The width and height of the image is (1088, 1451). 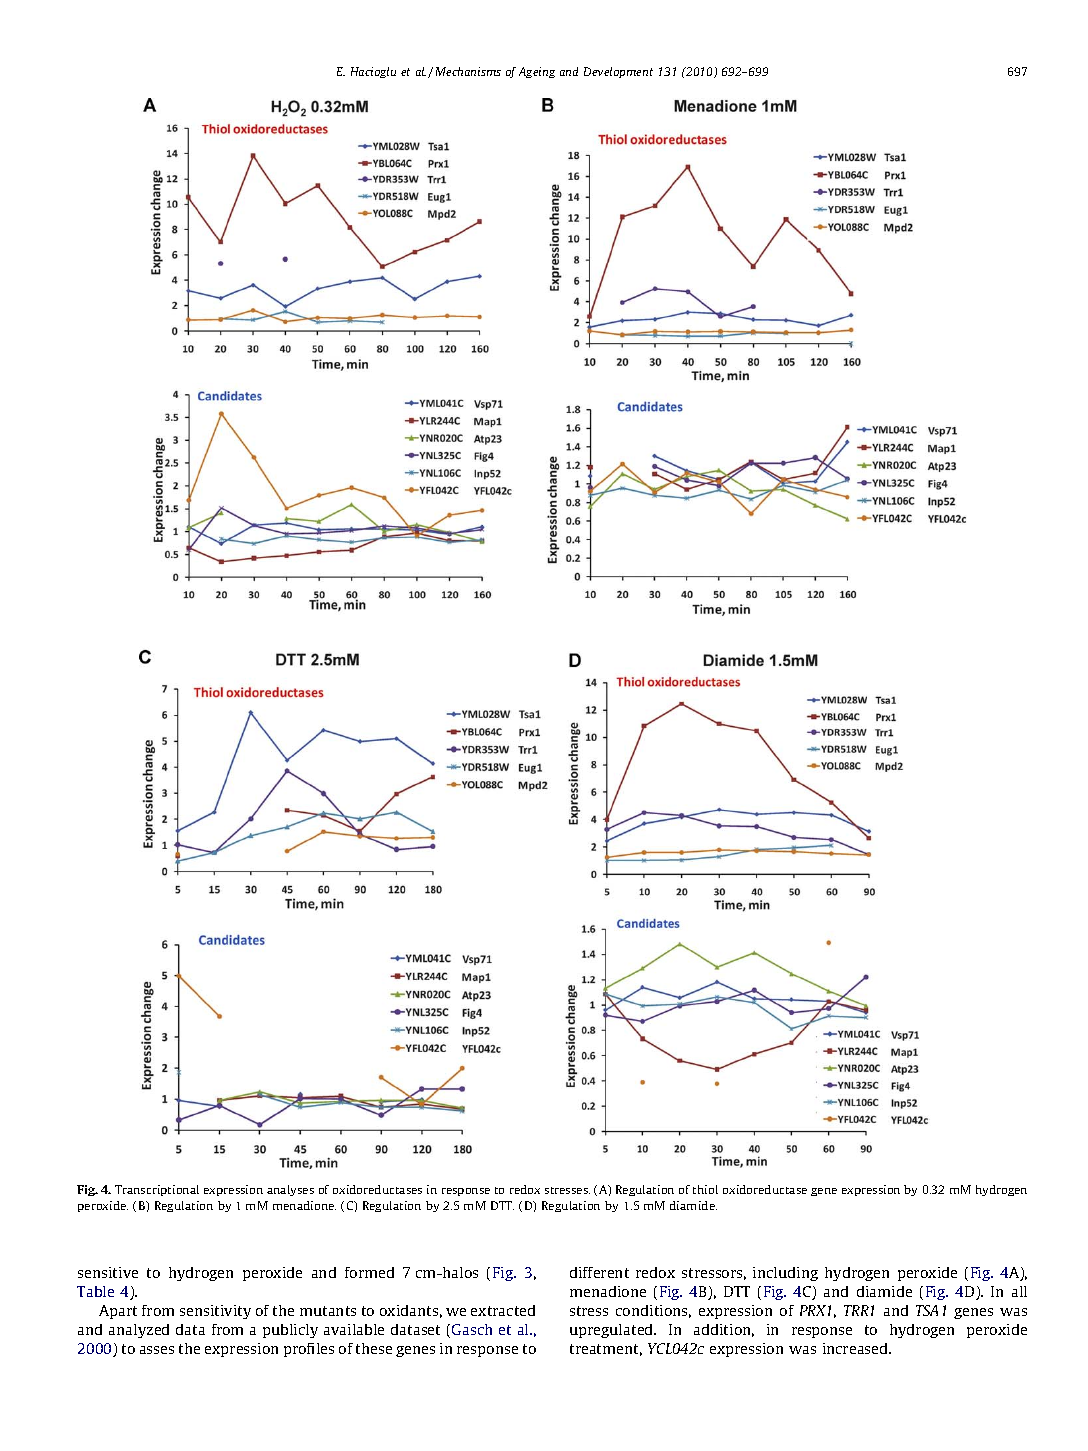 I want to click on Mechanisms, so click(x=468, y=71).
